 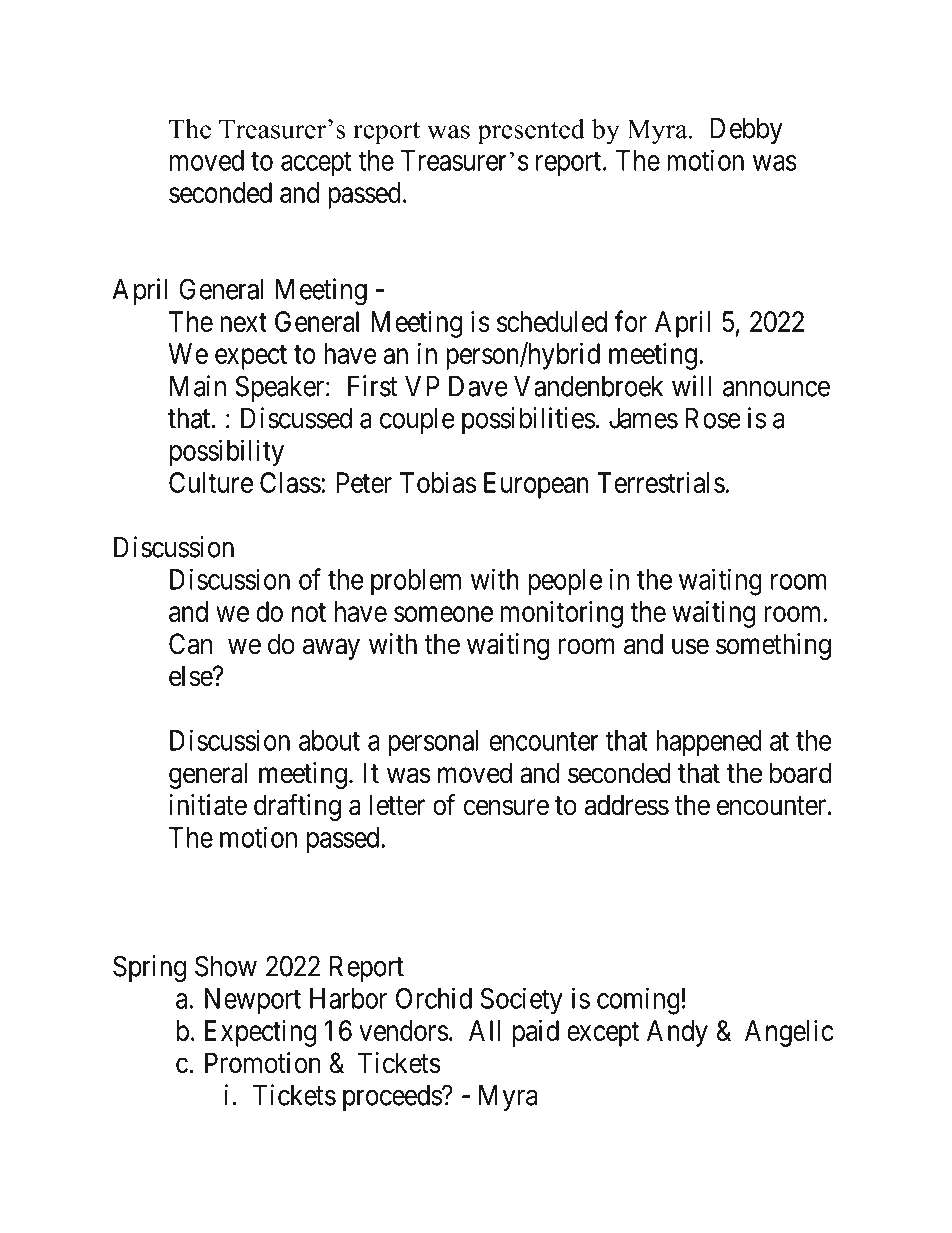 I want to click on accept, so click(x=316, y=164).
